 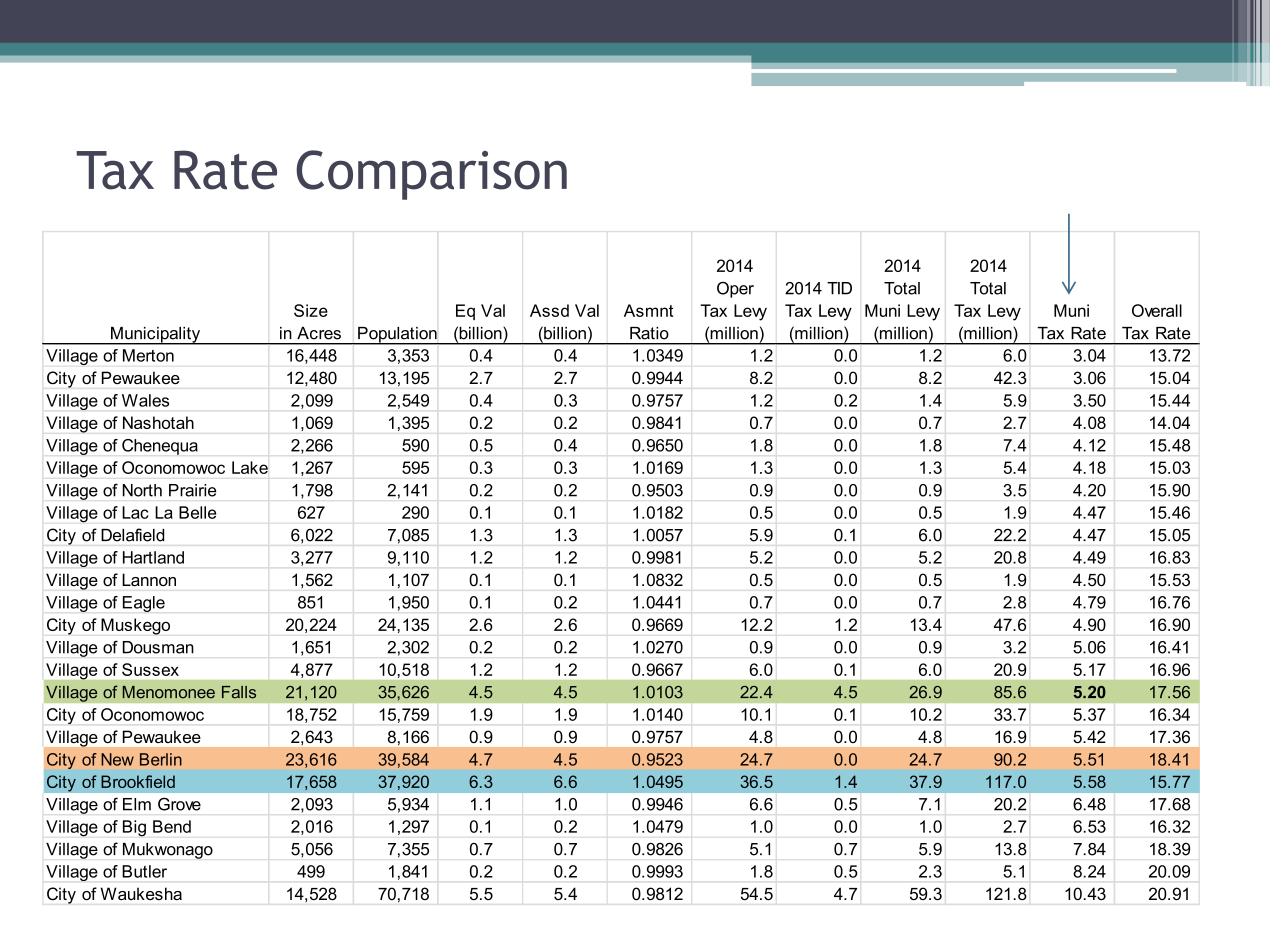 I want to click on Butler, so click(x=144, y=871).
